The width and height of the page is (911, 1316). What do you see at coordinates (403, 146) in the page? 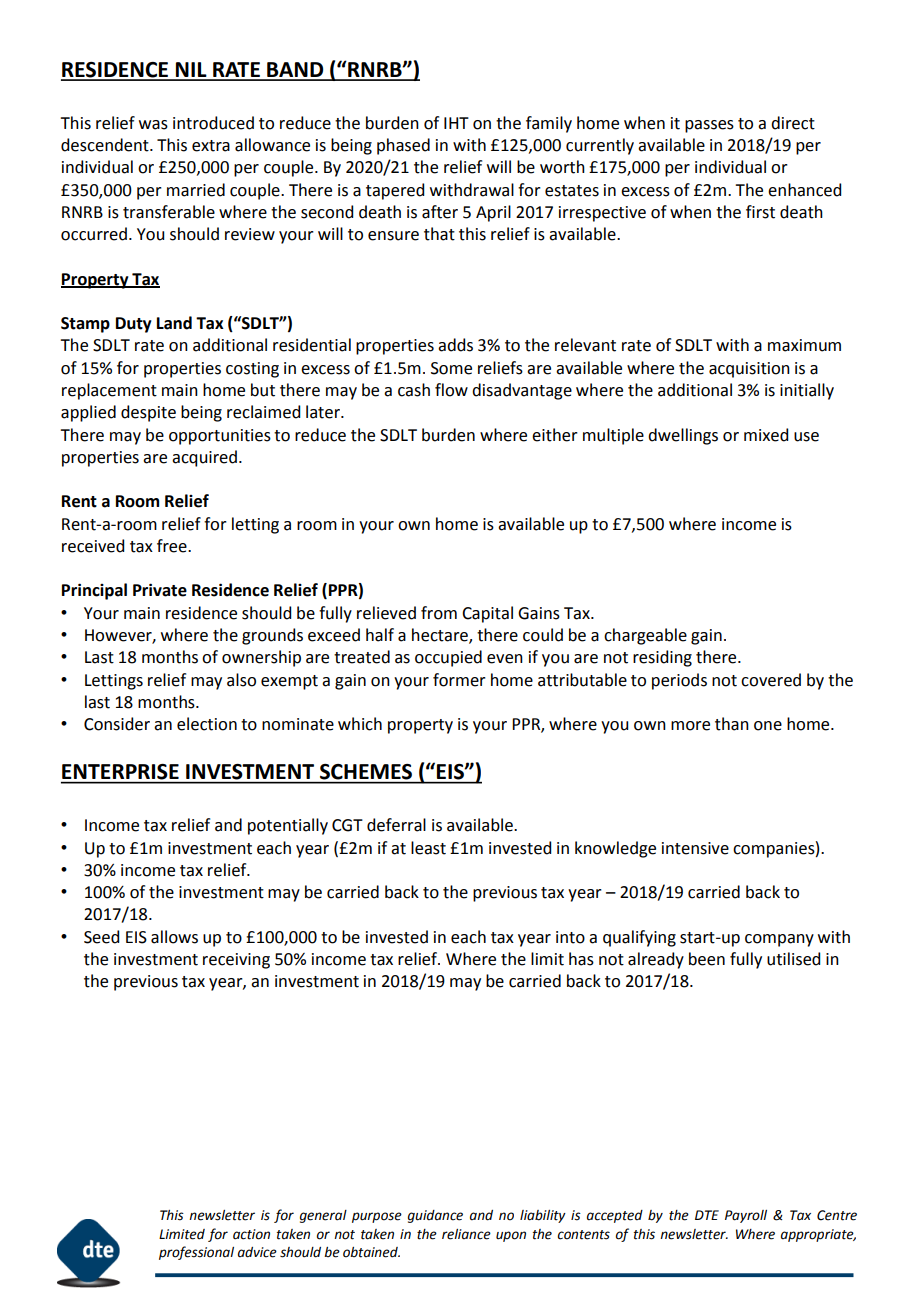
I see `phased` at bounding box center [403, 146].
